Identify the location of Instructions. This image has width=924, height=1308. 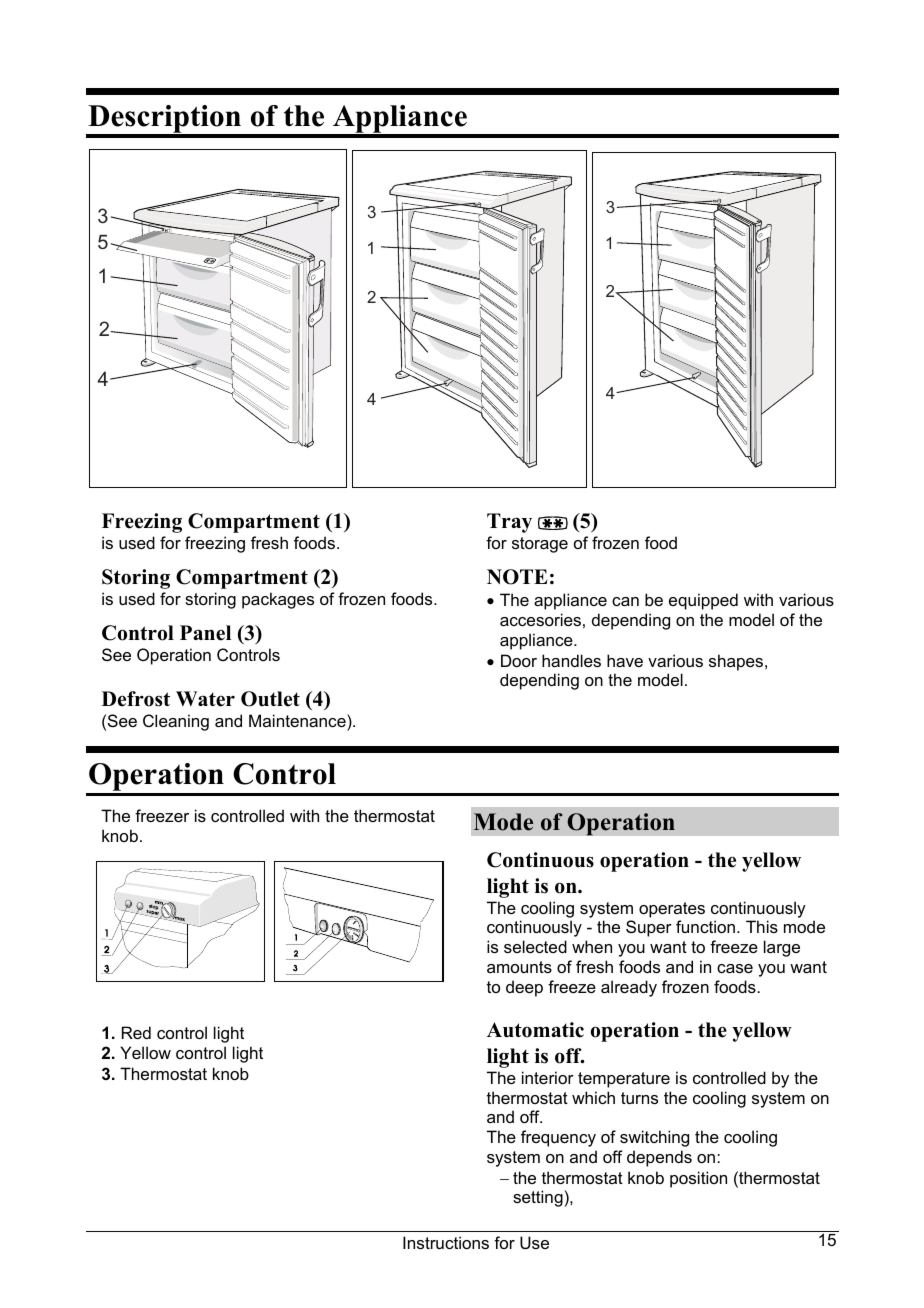
(446, 1242).
